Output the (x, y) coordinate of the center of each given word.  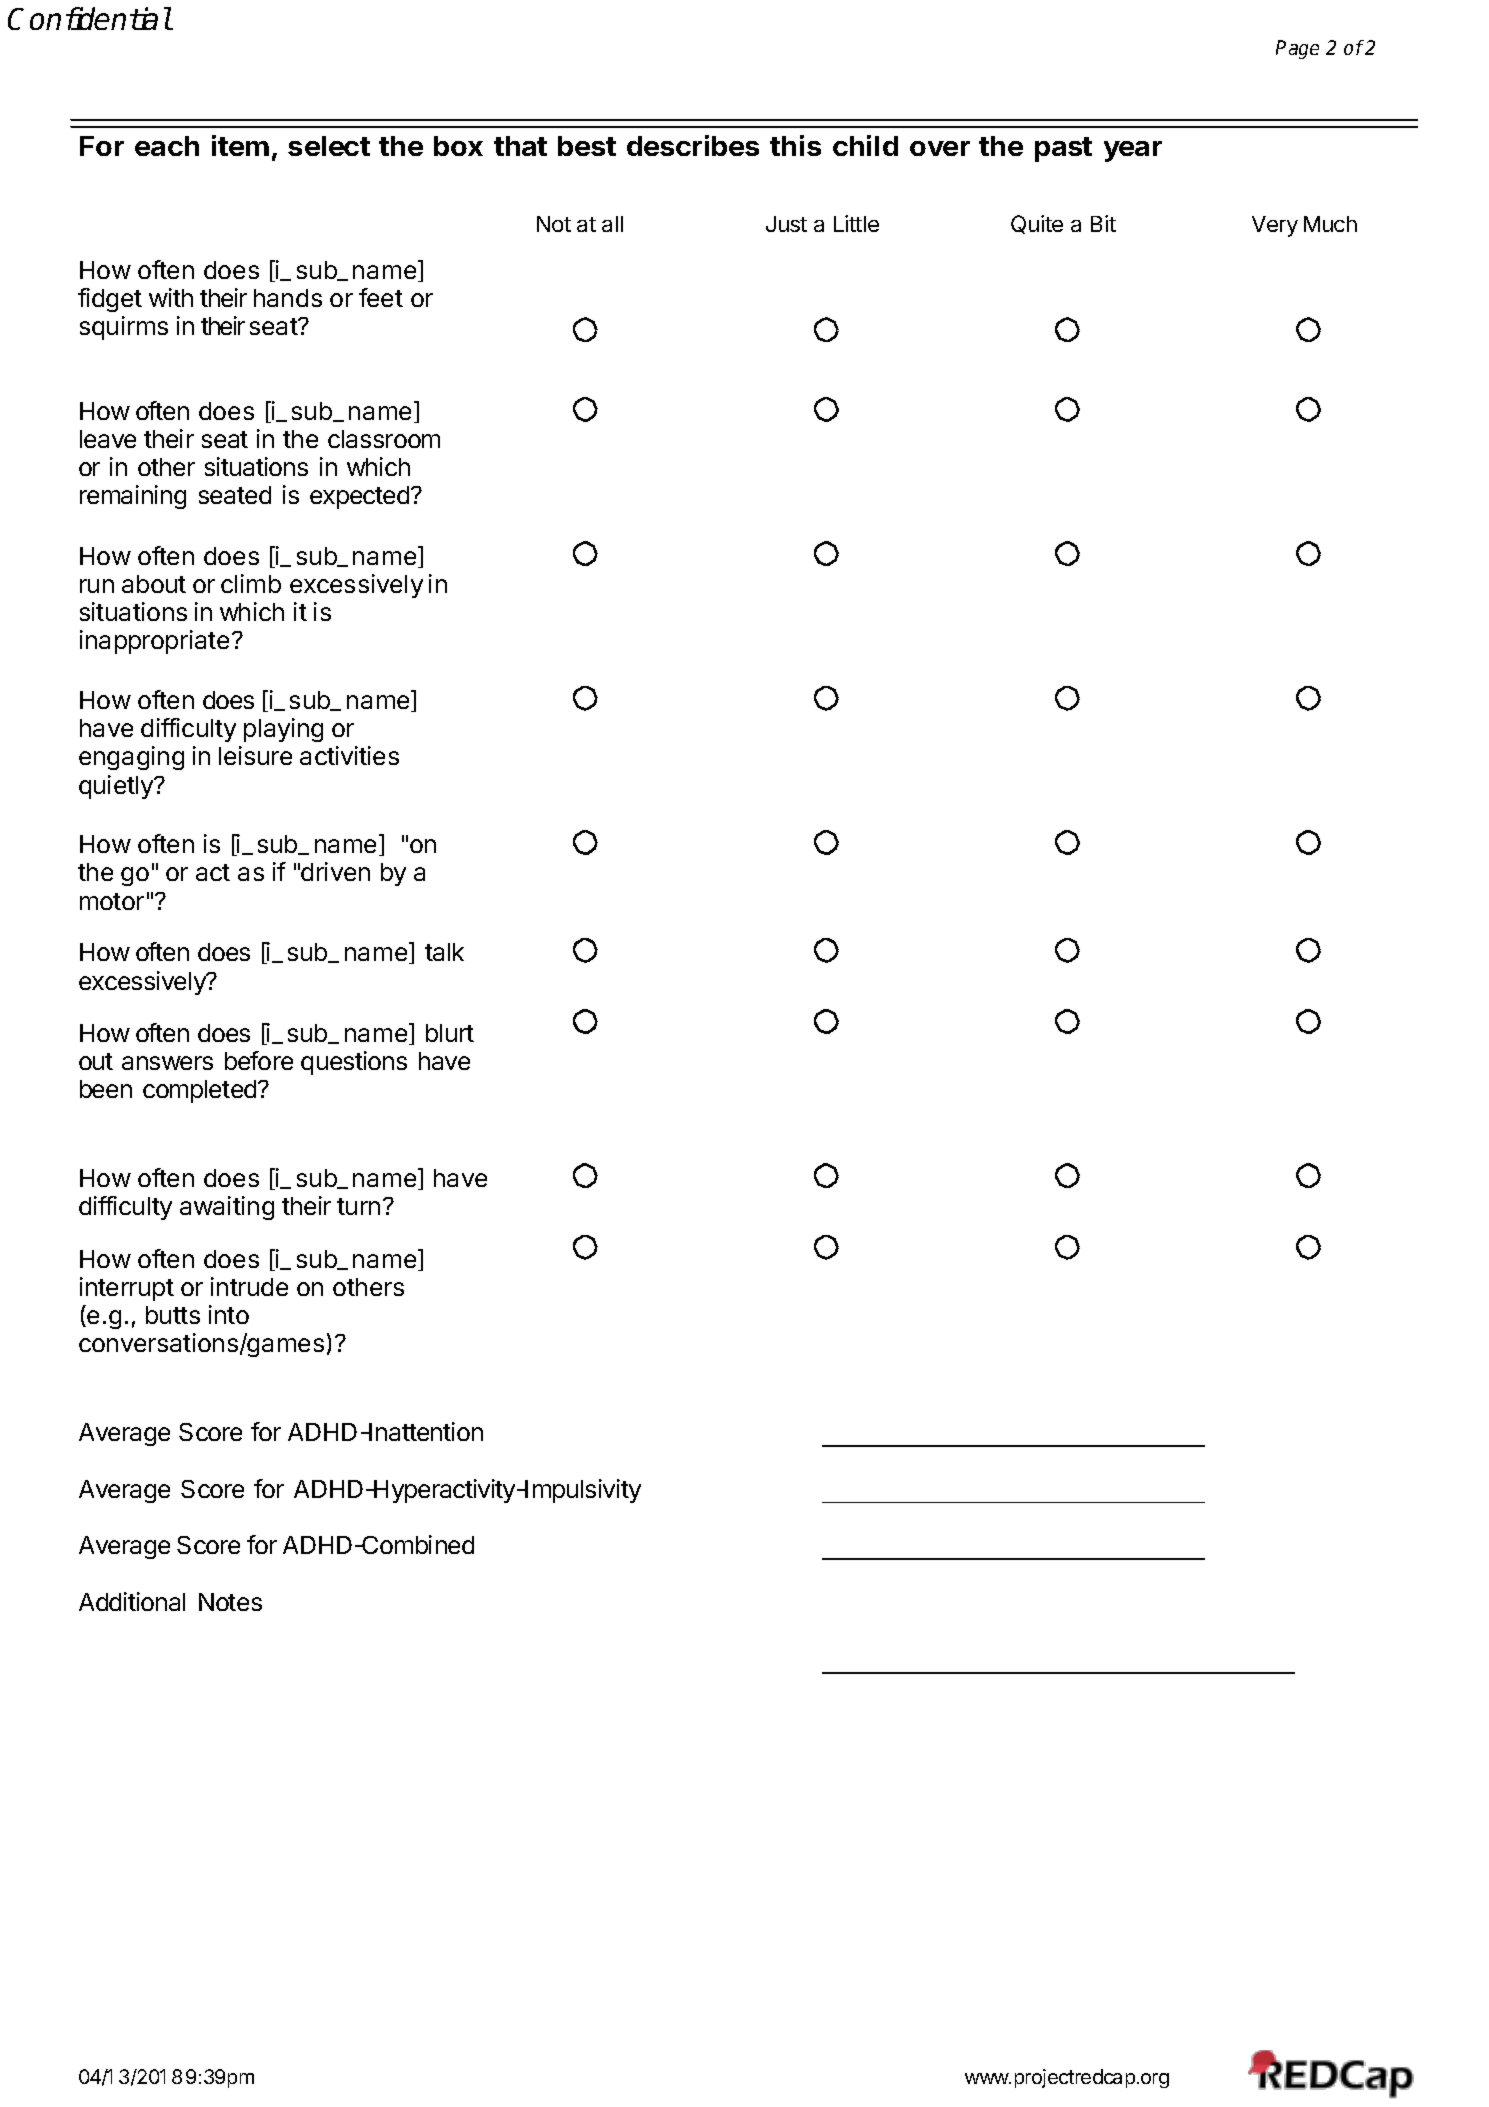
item (240, 145)
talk (444, 952)
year (1133, 151)
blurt (450, 1033)
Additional (132, 1601)
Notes (230, 1602)
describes (693, 145)
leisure (255, 755)
